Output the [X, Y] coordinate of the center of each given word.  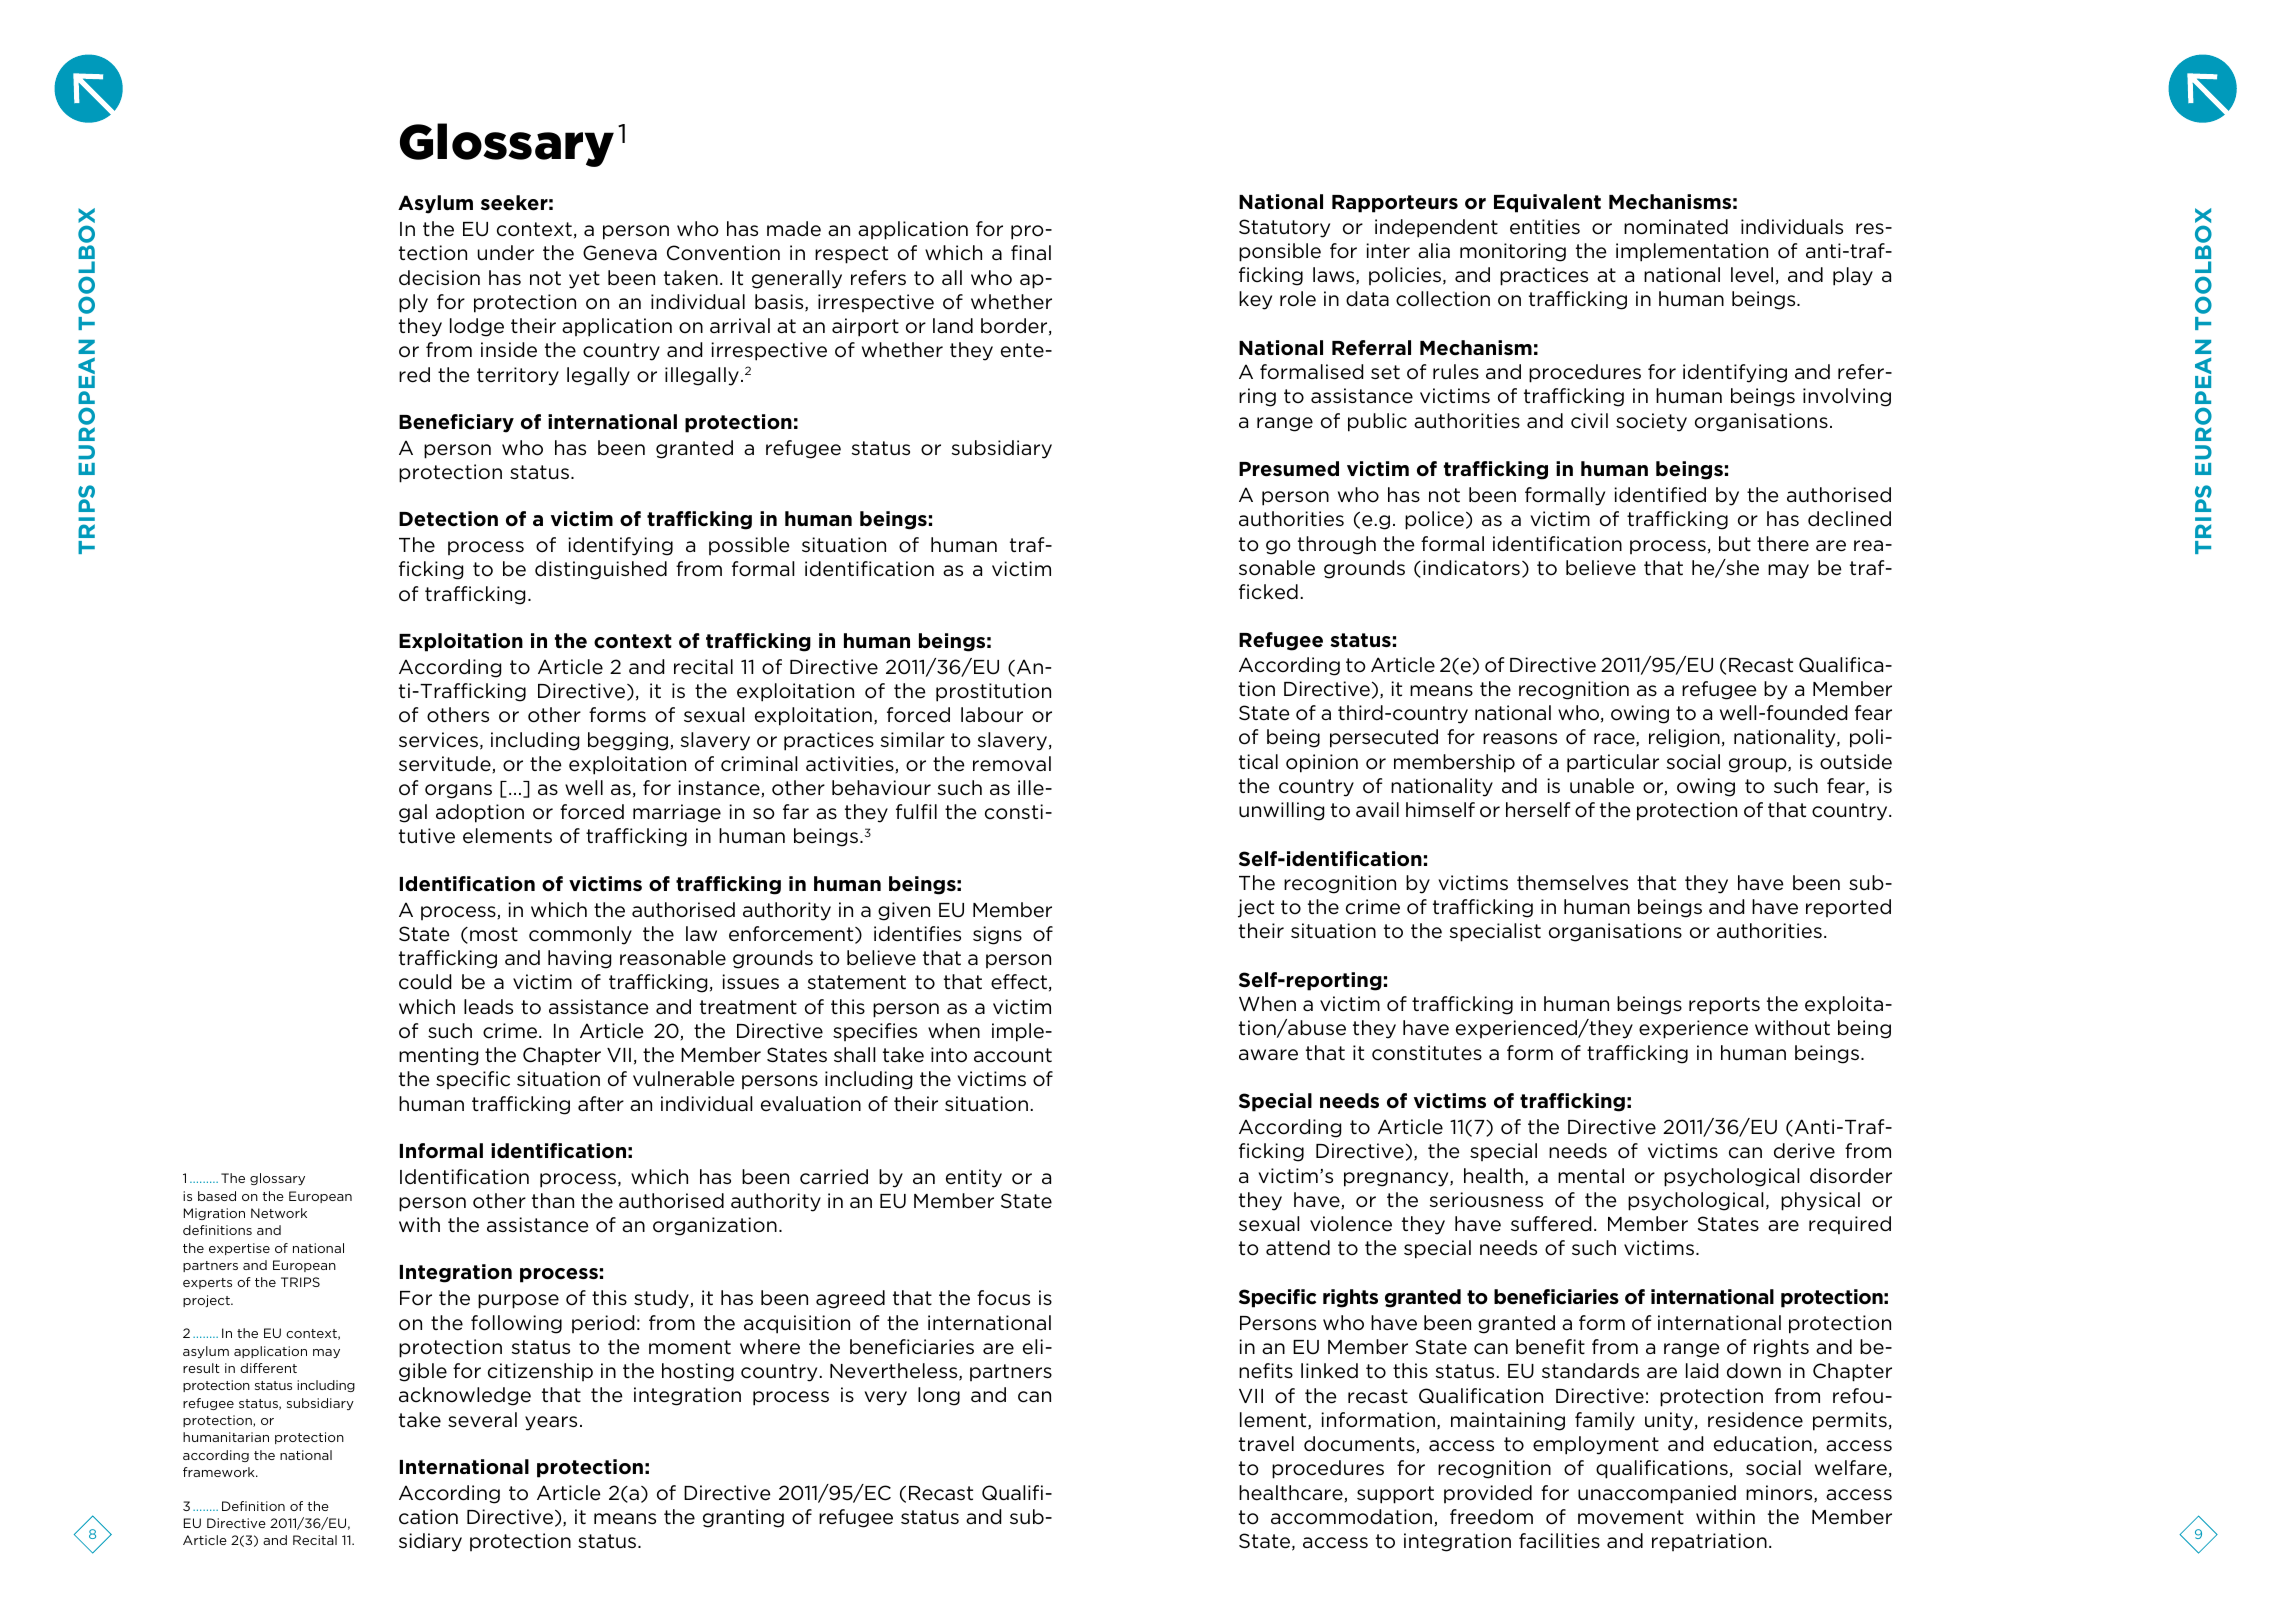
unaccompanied [1657, 1494]
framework [220, 1472]
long [939, 1396]
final [1031, 252]
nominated [1676, 227]
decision [439, 278]
